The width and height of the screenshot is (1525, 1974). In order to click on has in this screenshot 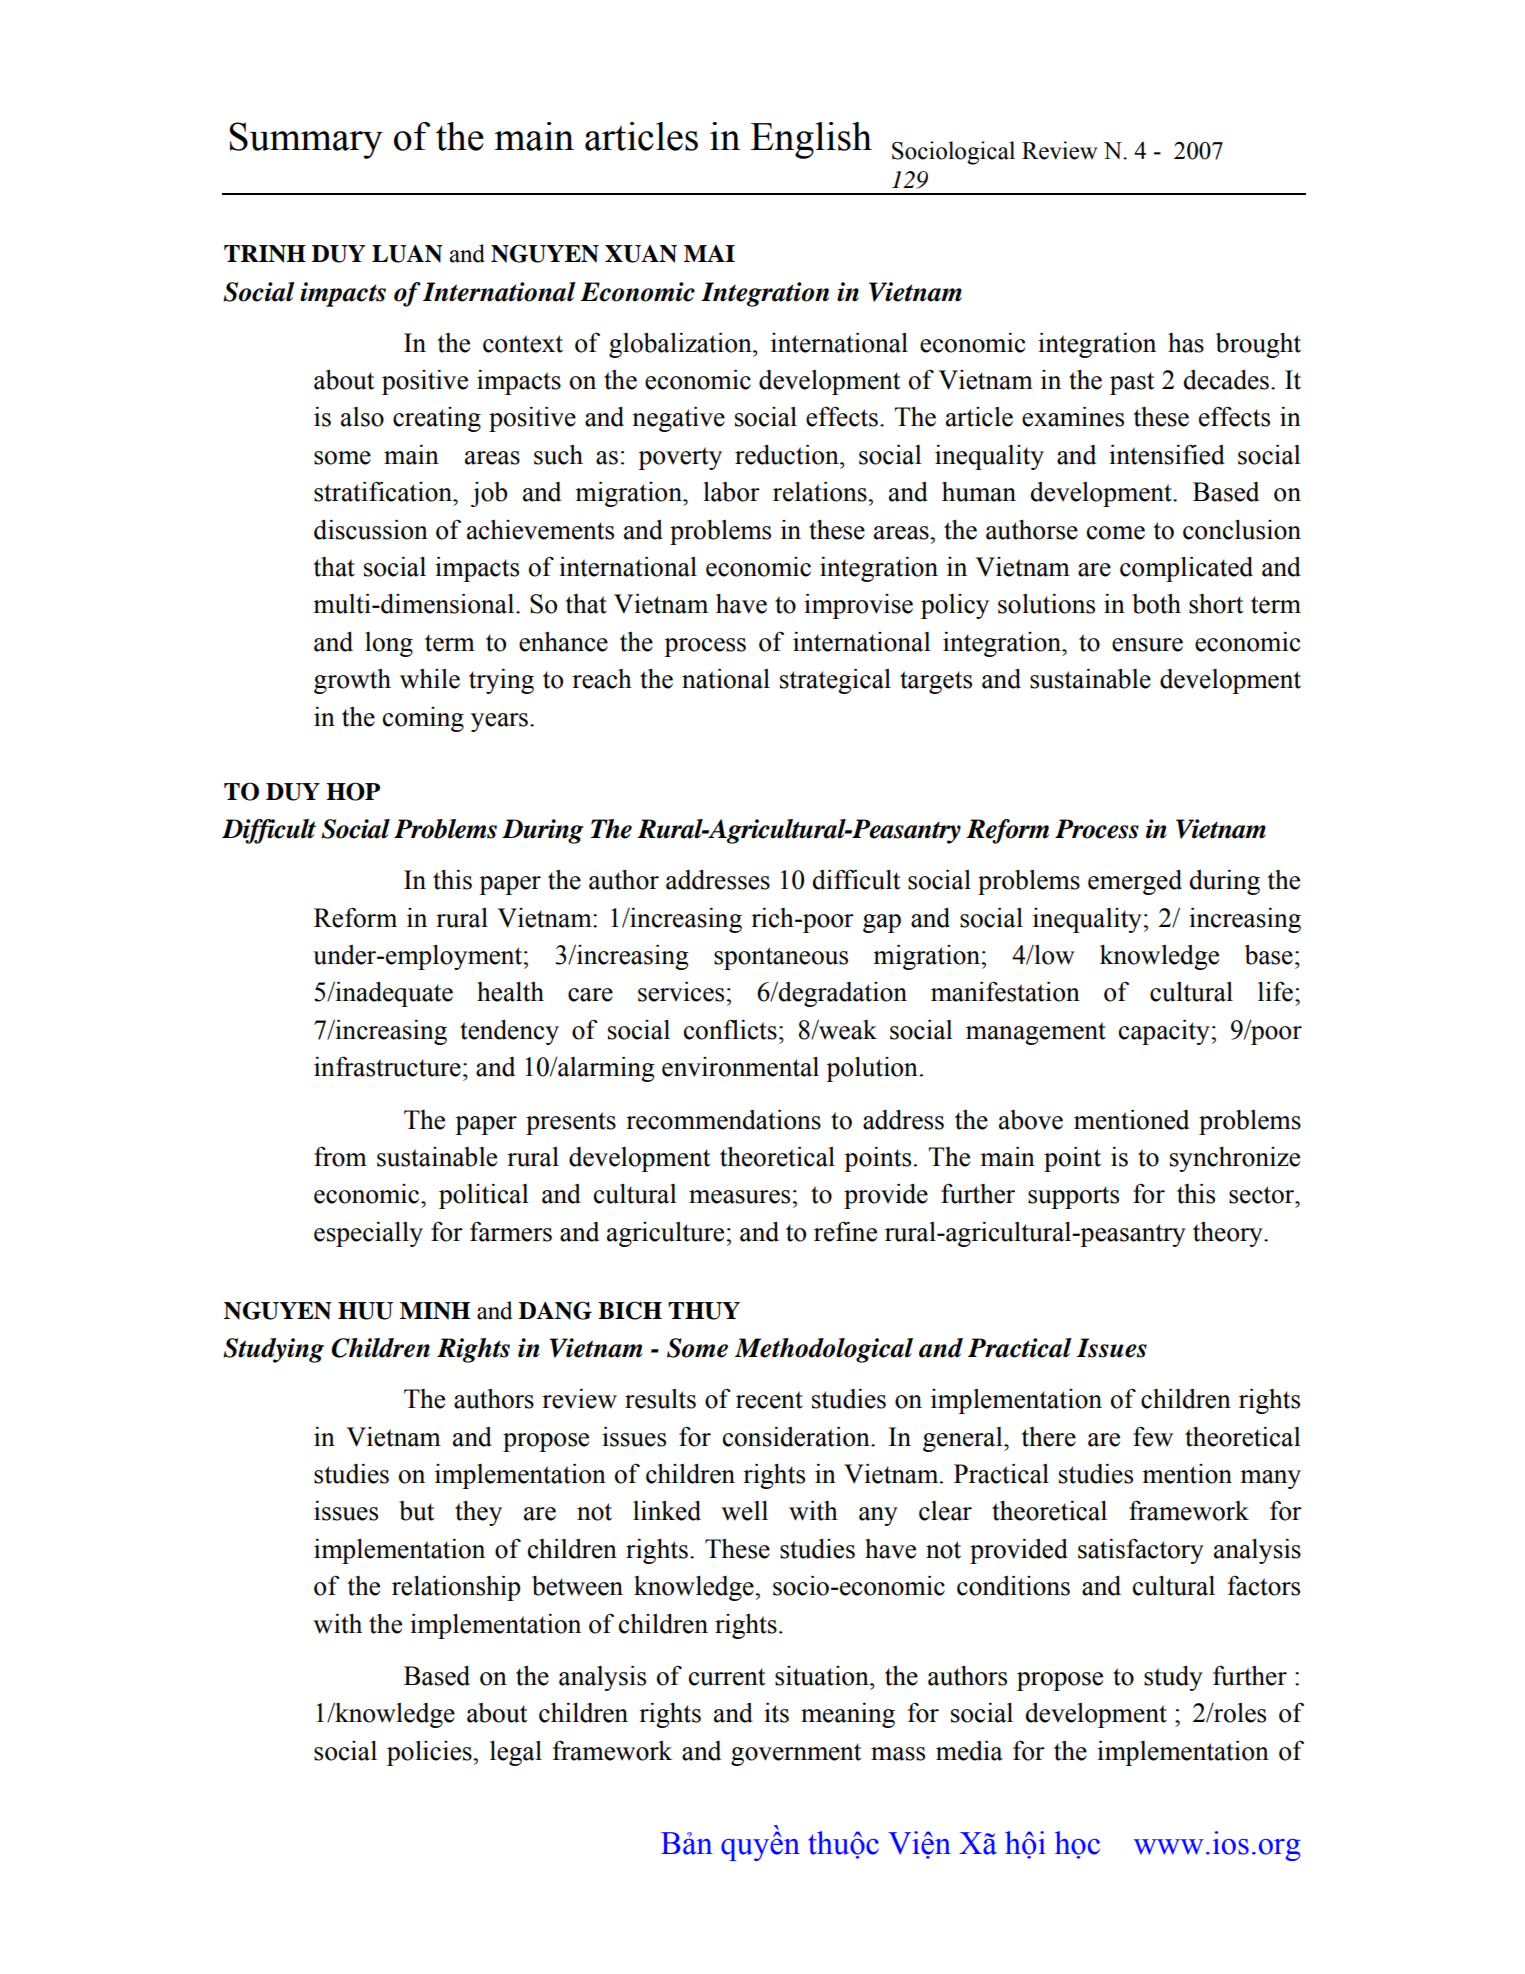, I will do `click(1186, 343)`.
